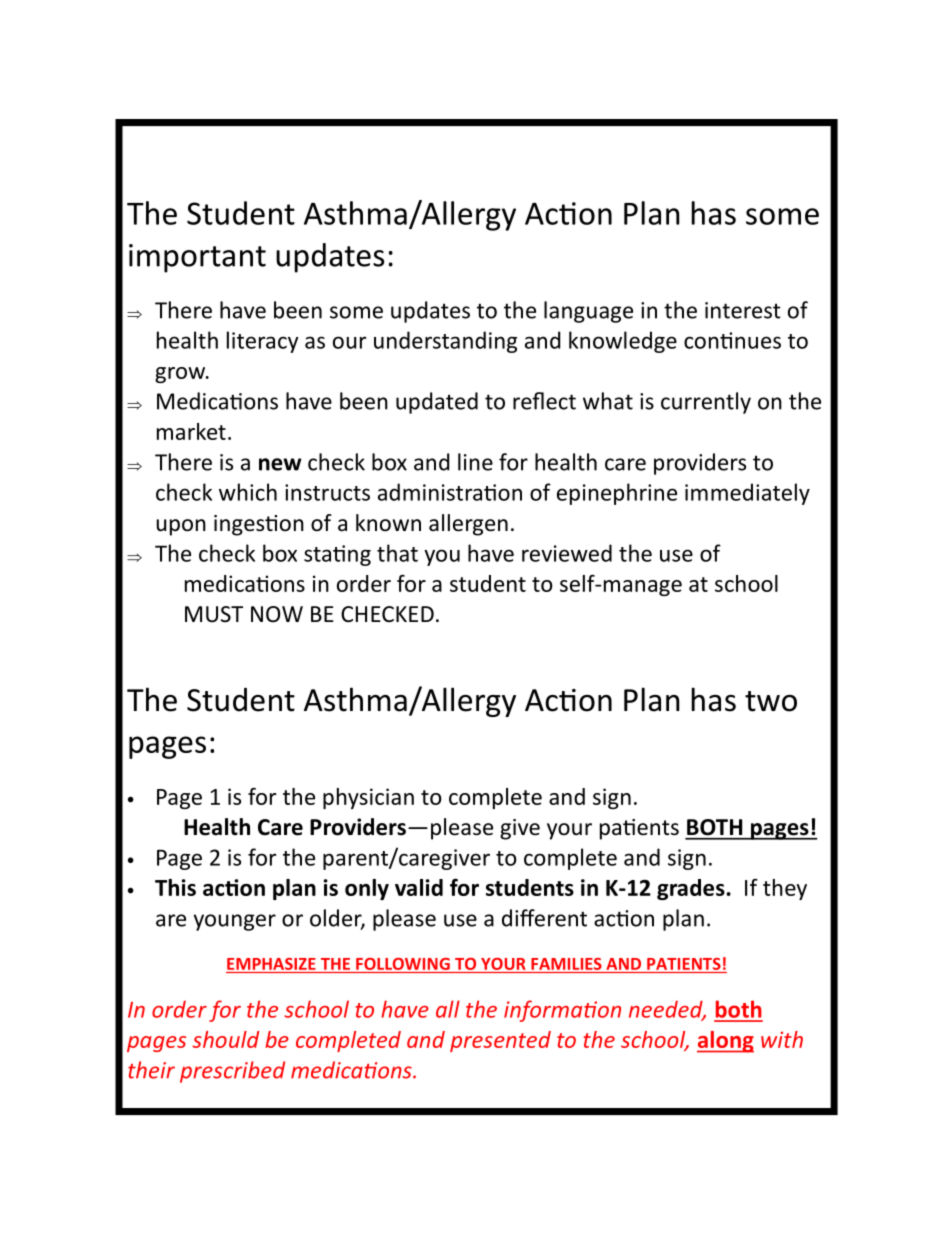 This document has width=952, height=1233. What do you see at coordinates (468, 525) in the document?
I see `allergen` at bounding box center [468, 525].
